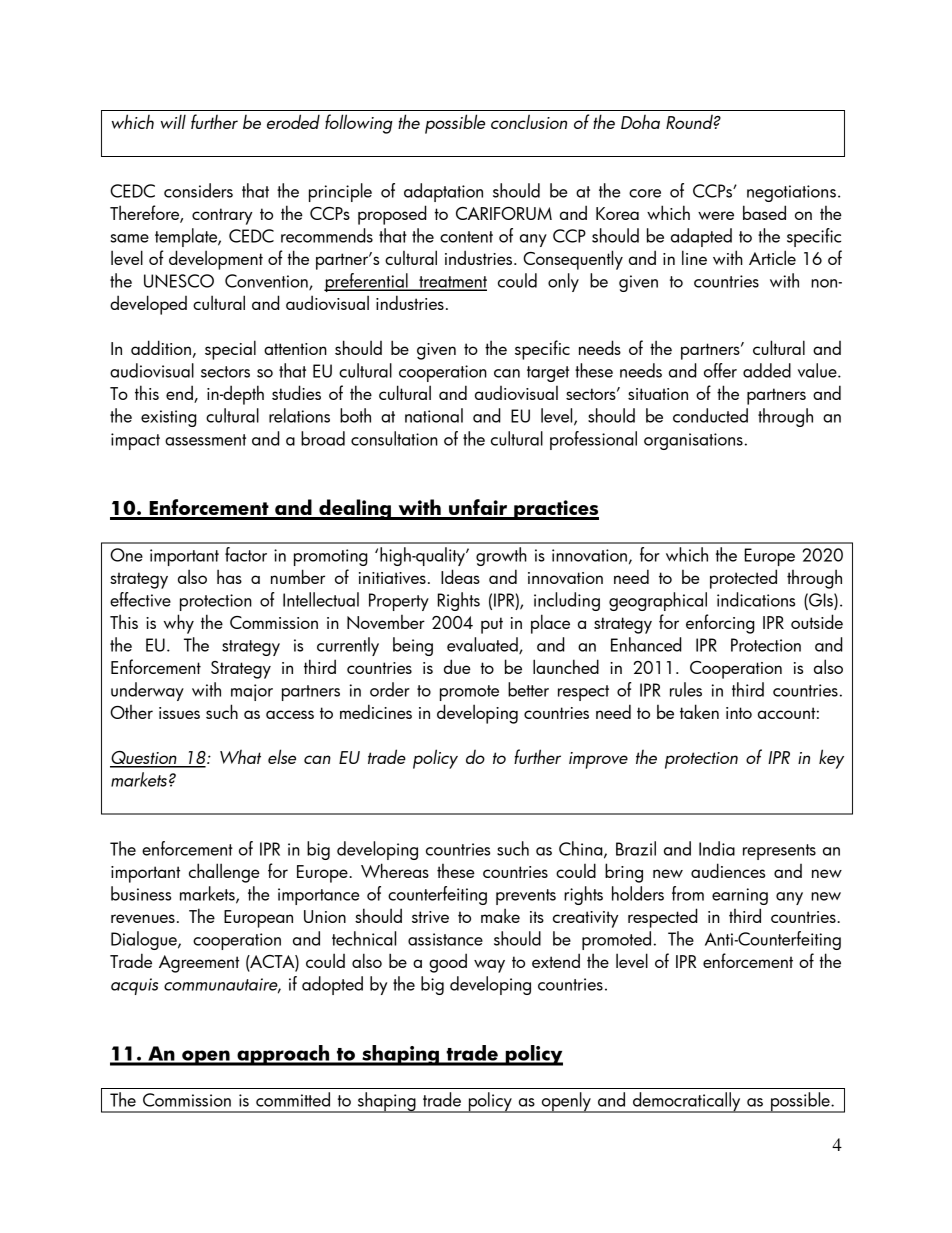  I want to click on make, so click(500, 915).
